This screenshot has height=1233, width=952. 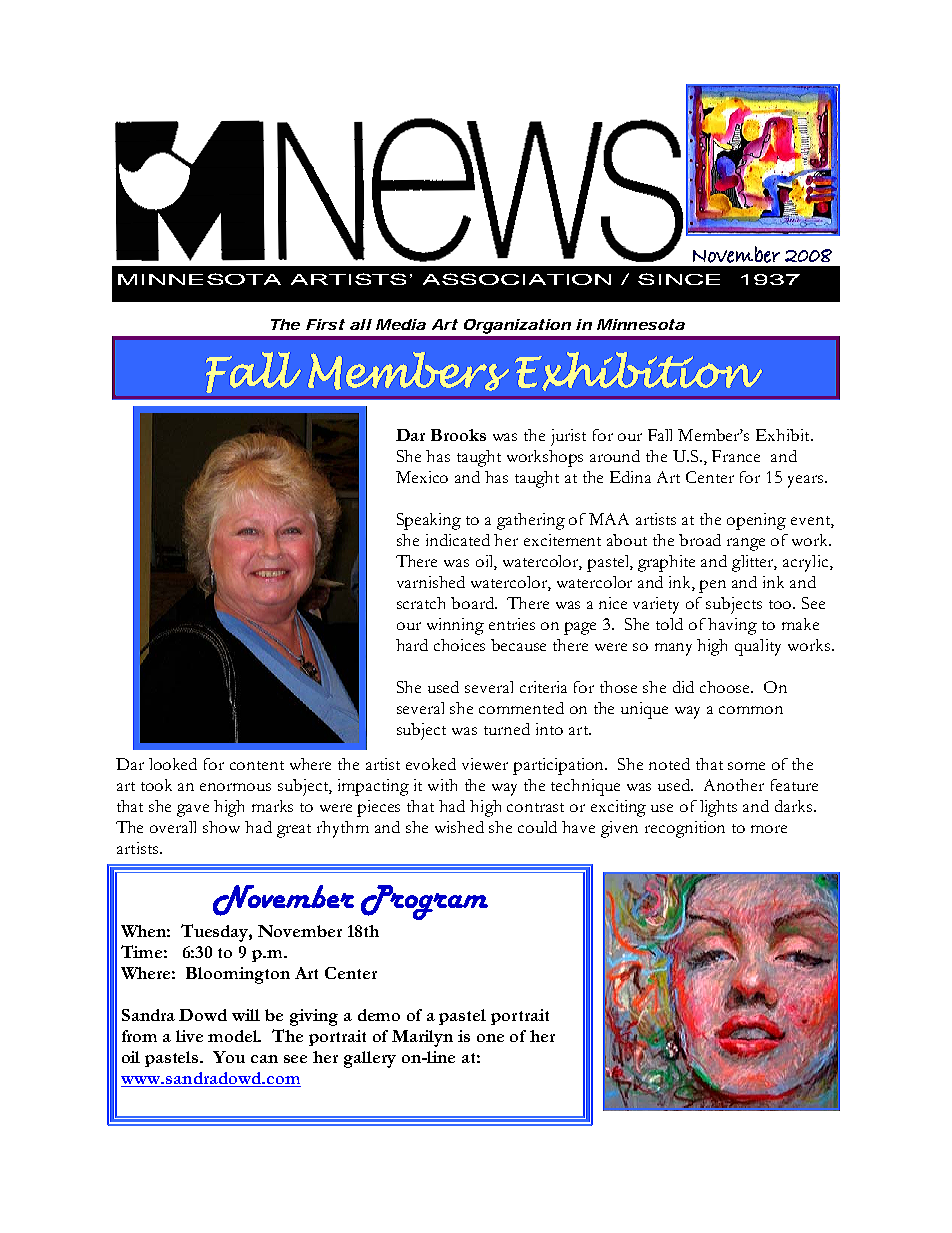 What do you see at coordinates (734, 785) in the screenshot?
I see `Another` at bounding box center [734, 785].
